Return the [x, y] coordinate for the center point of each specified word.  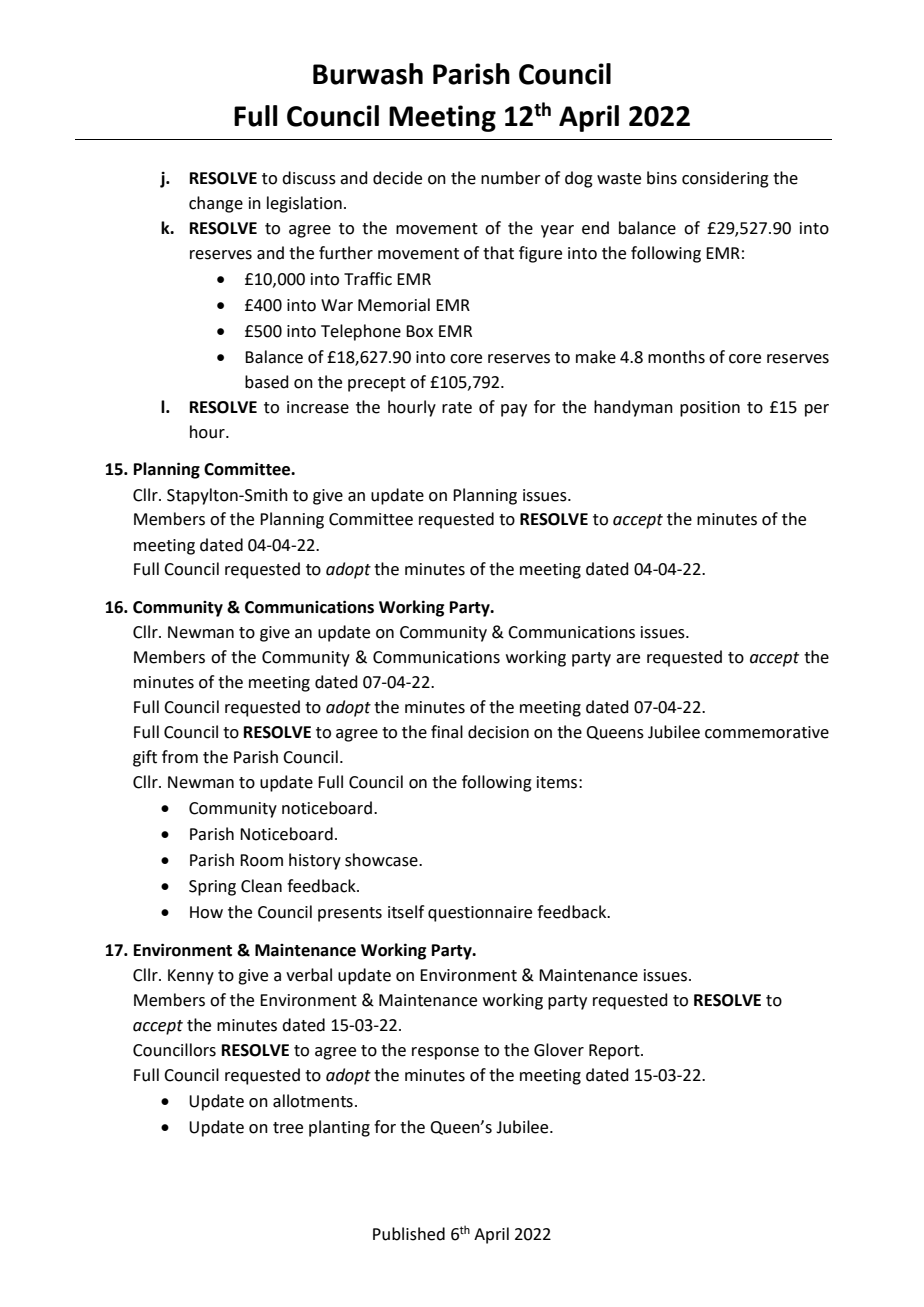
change [216, 204]
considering [725, 179]
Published [409, 1234]
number [511, 178]
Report [615, 1052]
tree [288, 1128]
